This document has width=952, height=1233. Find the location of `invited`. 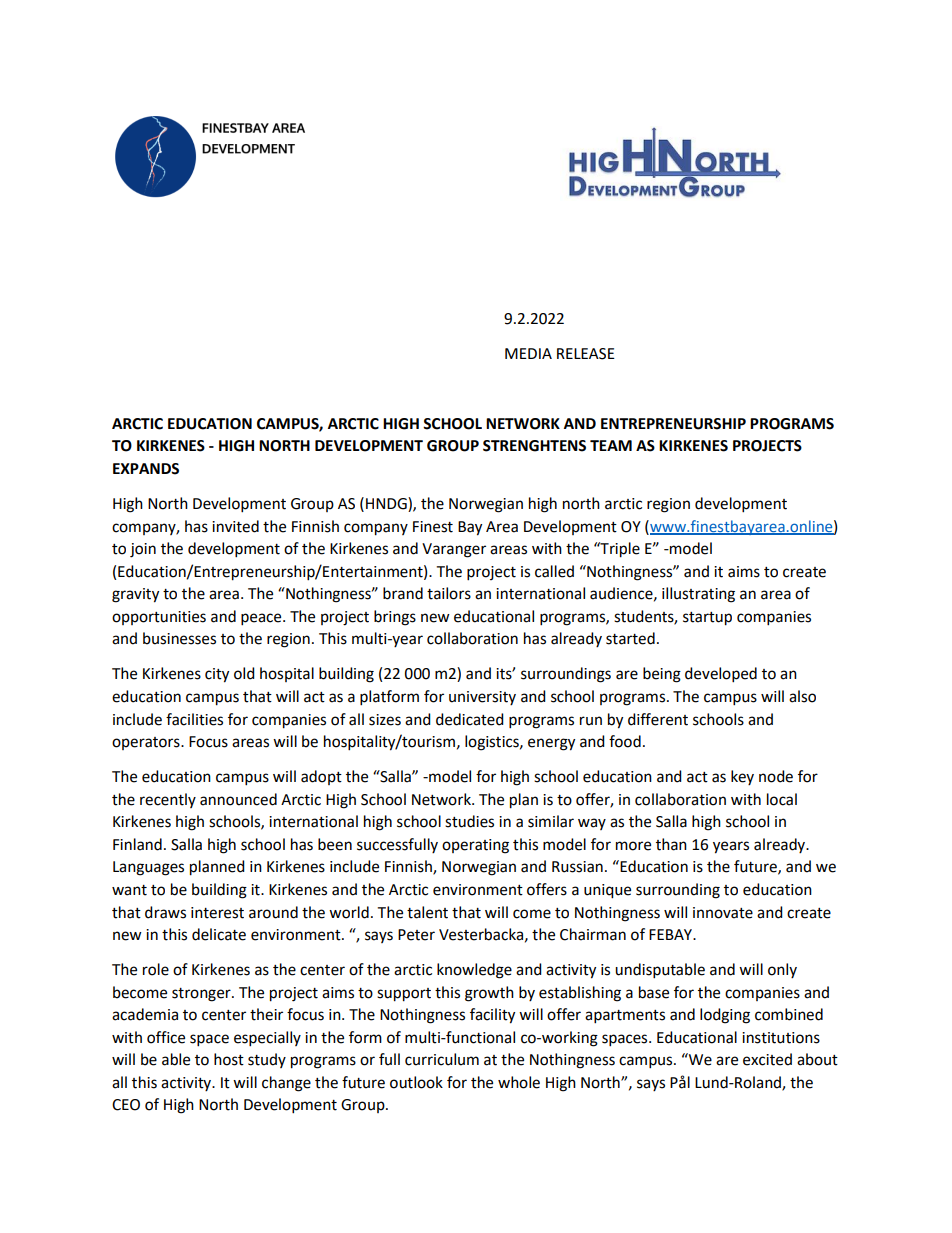

invited is located at coordinates (235, 526).
